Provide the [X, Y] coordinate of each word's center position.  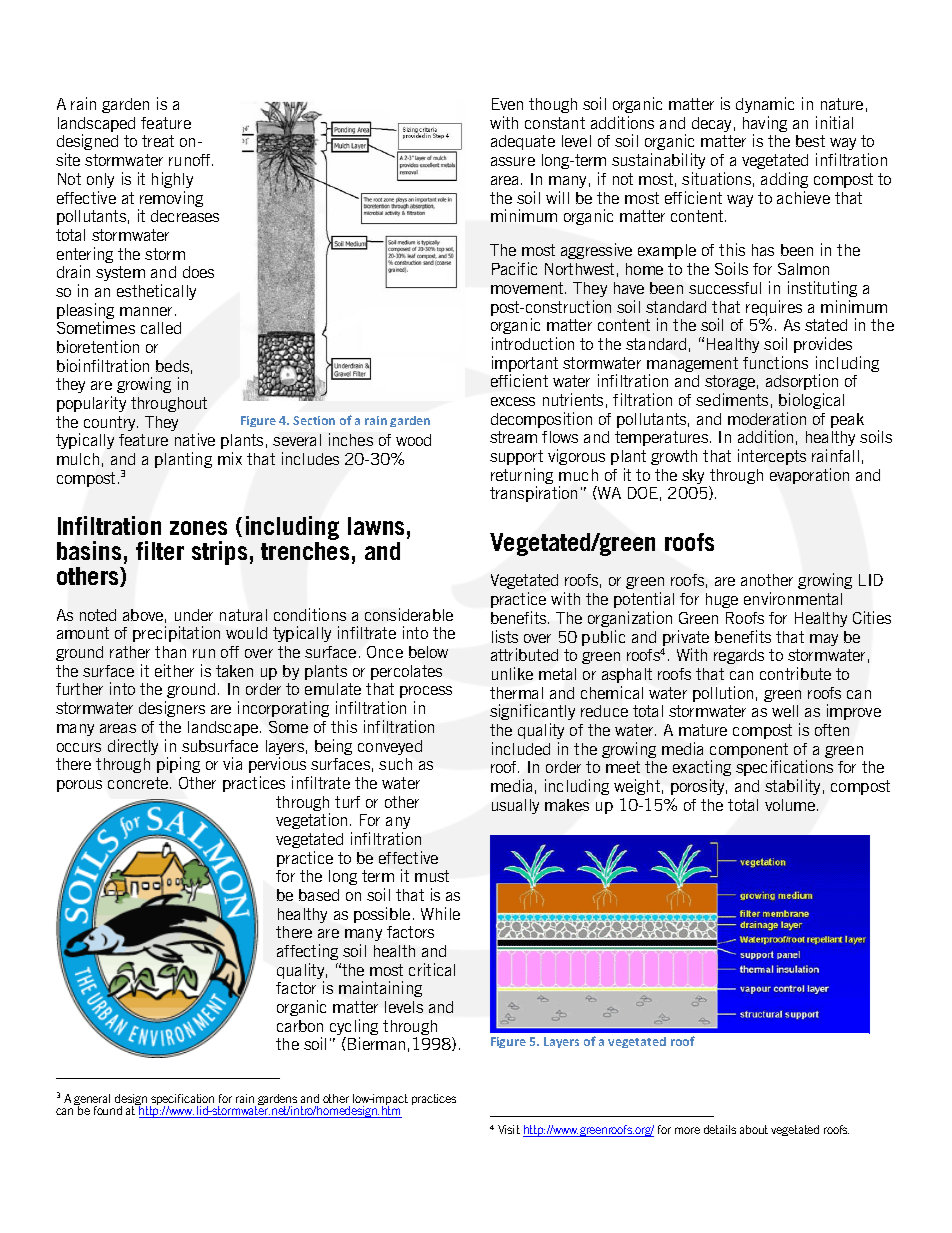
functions [775, 362]
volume [791, 805]
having [765, 125]
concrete [139, 783]
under [194, 615]
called [161, 328]
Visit [509, 1129]
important [525, 365]
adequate [523, 142]
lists [505, 636]
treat [158, 141]
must [432, 876]
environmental [793, 598]
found [108, 1110]
